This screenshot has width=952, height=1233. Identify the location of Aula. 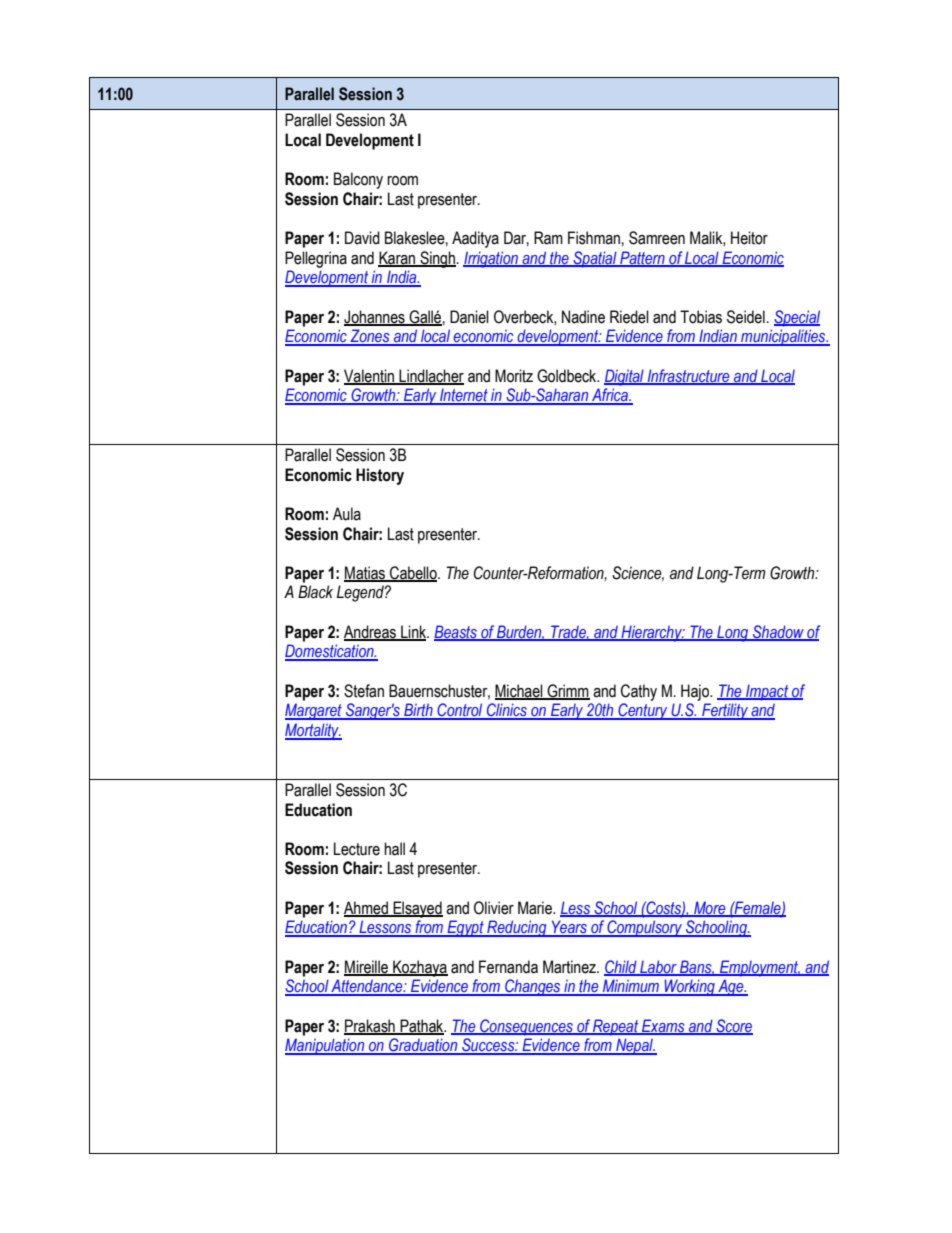
(347, 514).
